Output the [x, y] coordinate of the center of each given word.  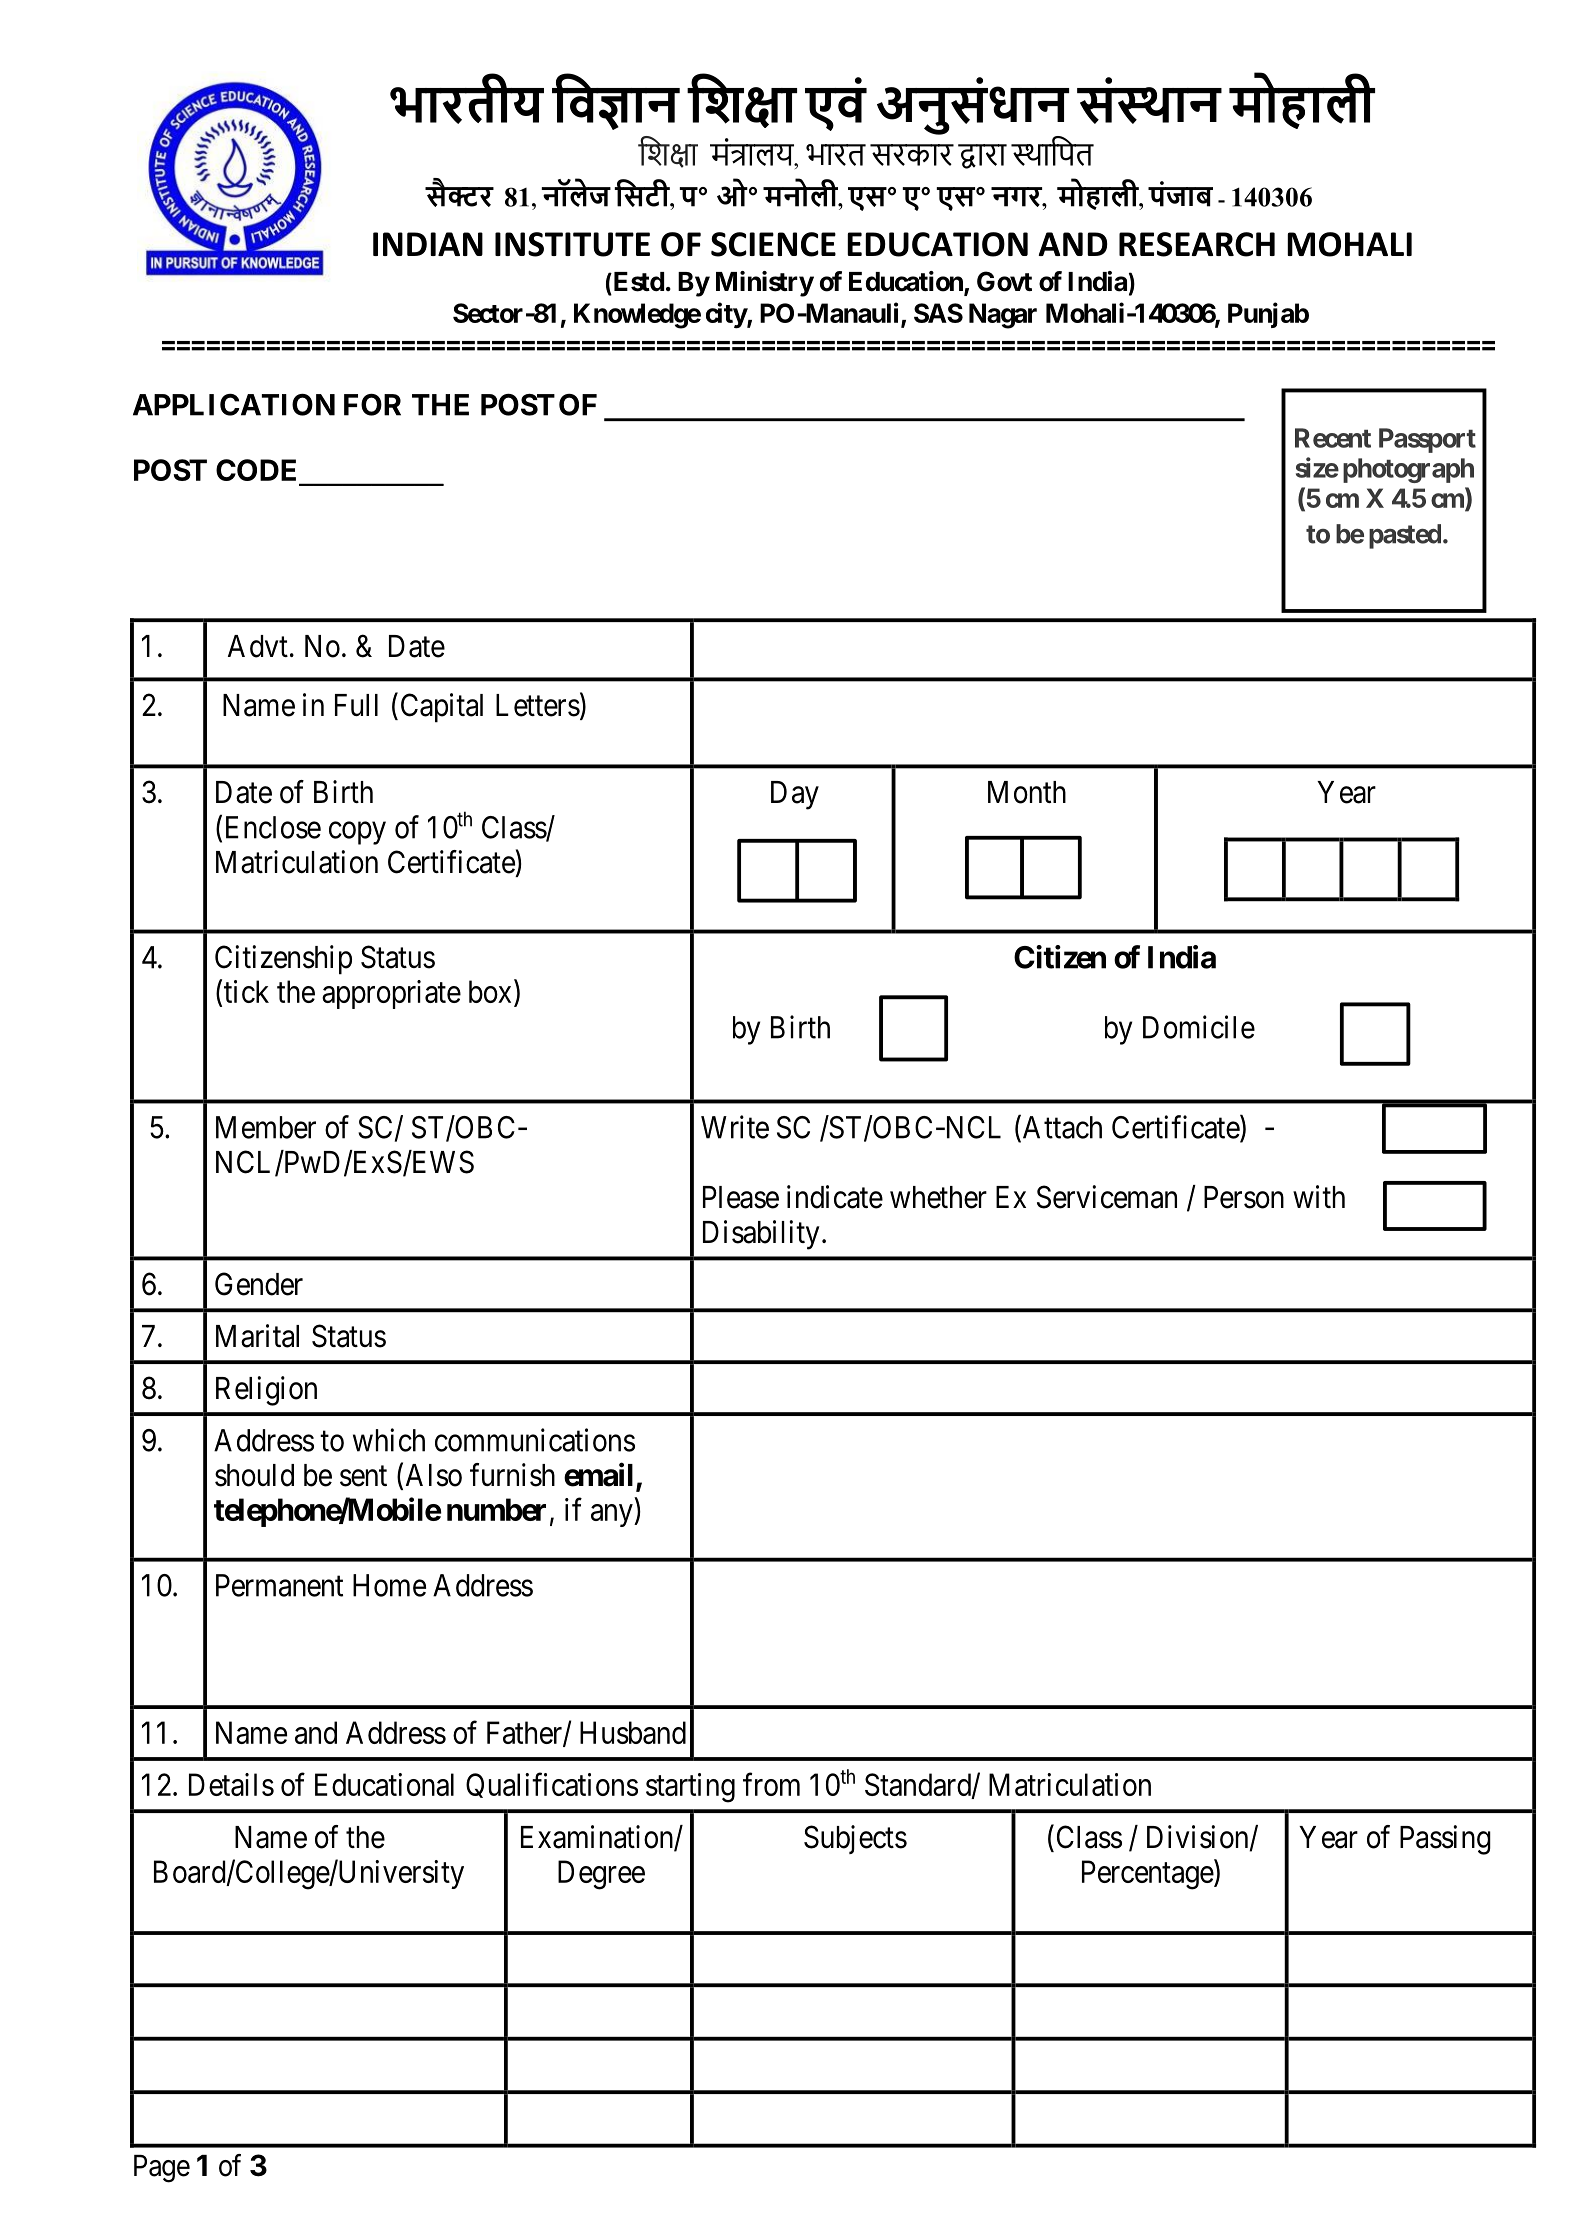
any [613, 1515]
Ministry [765, 284]
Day [795, 795]
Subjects [855, 1839]
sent [363, 1476]
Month [1027, 792]
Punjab [1268, 315]
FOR [372, 404]
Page [162, 2169]
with [1319, 1196]
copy [357, 833]
